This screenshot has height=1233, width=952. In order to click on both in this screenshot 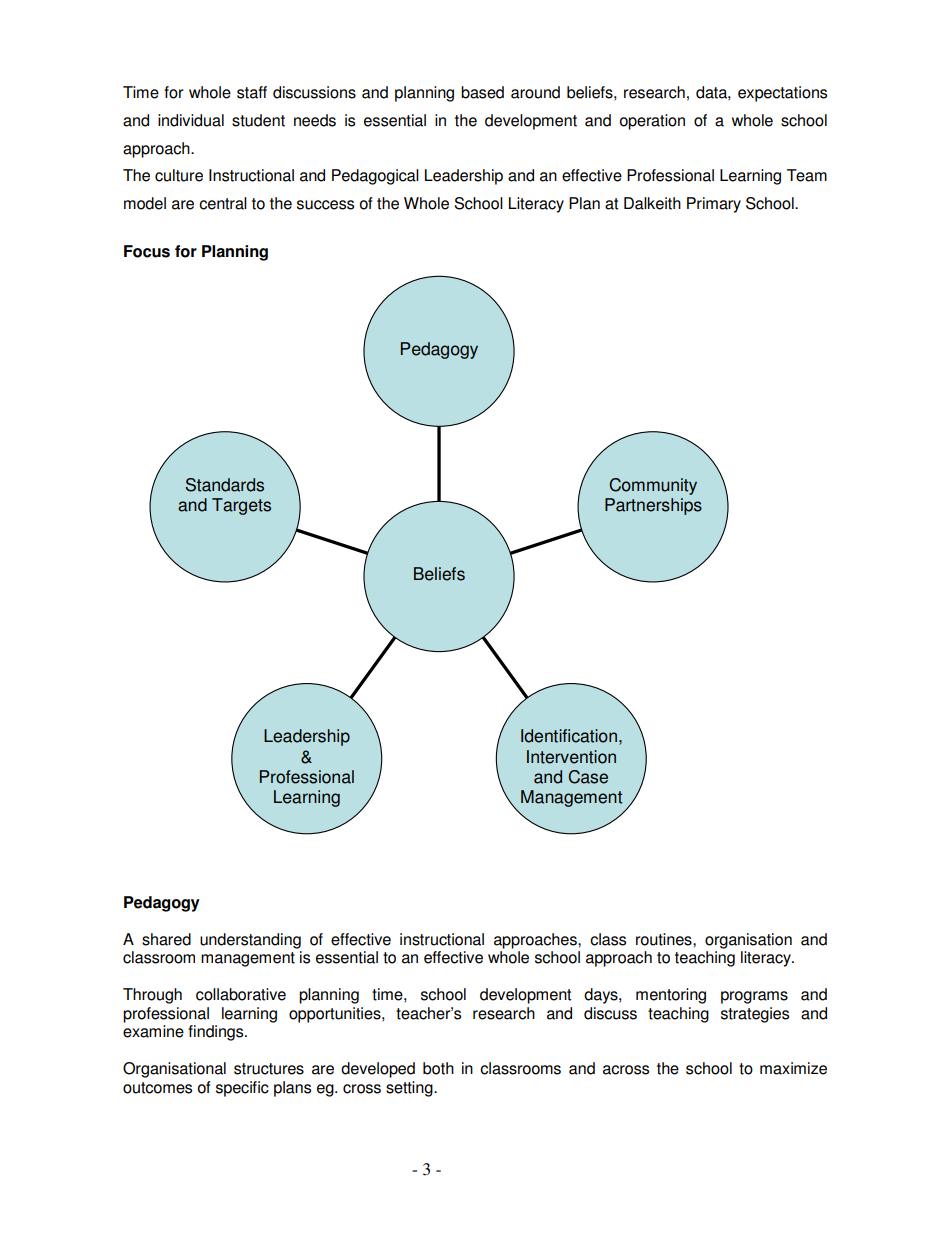, I will do `click(438, 1068)`.
